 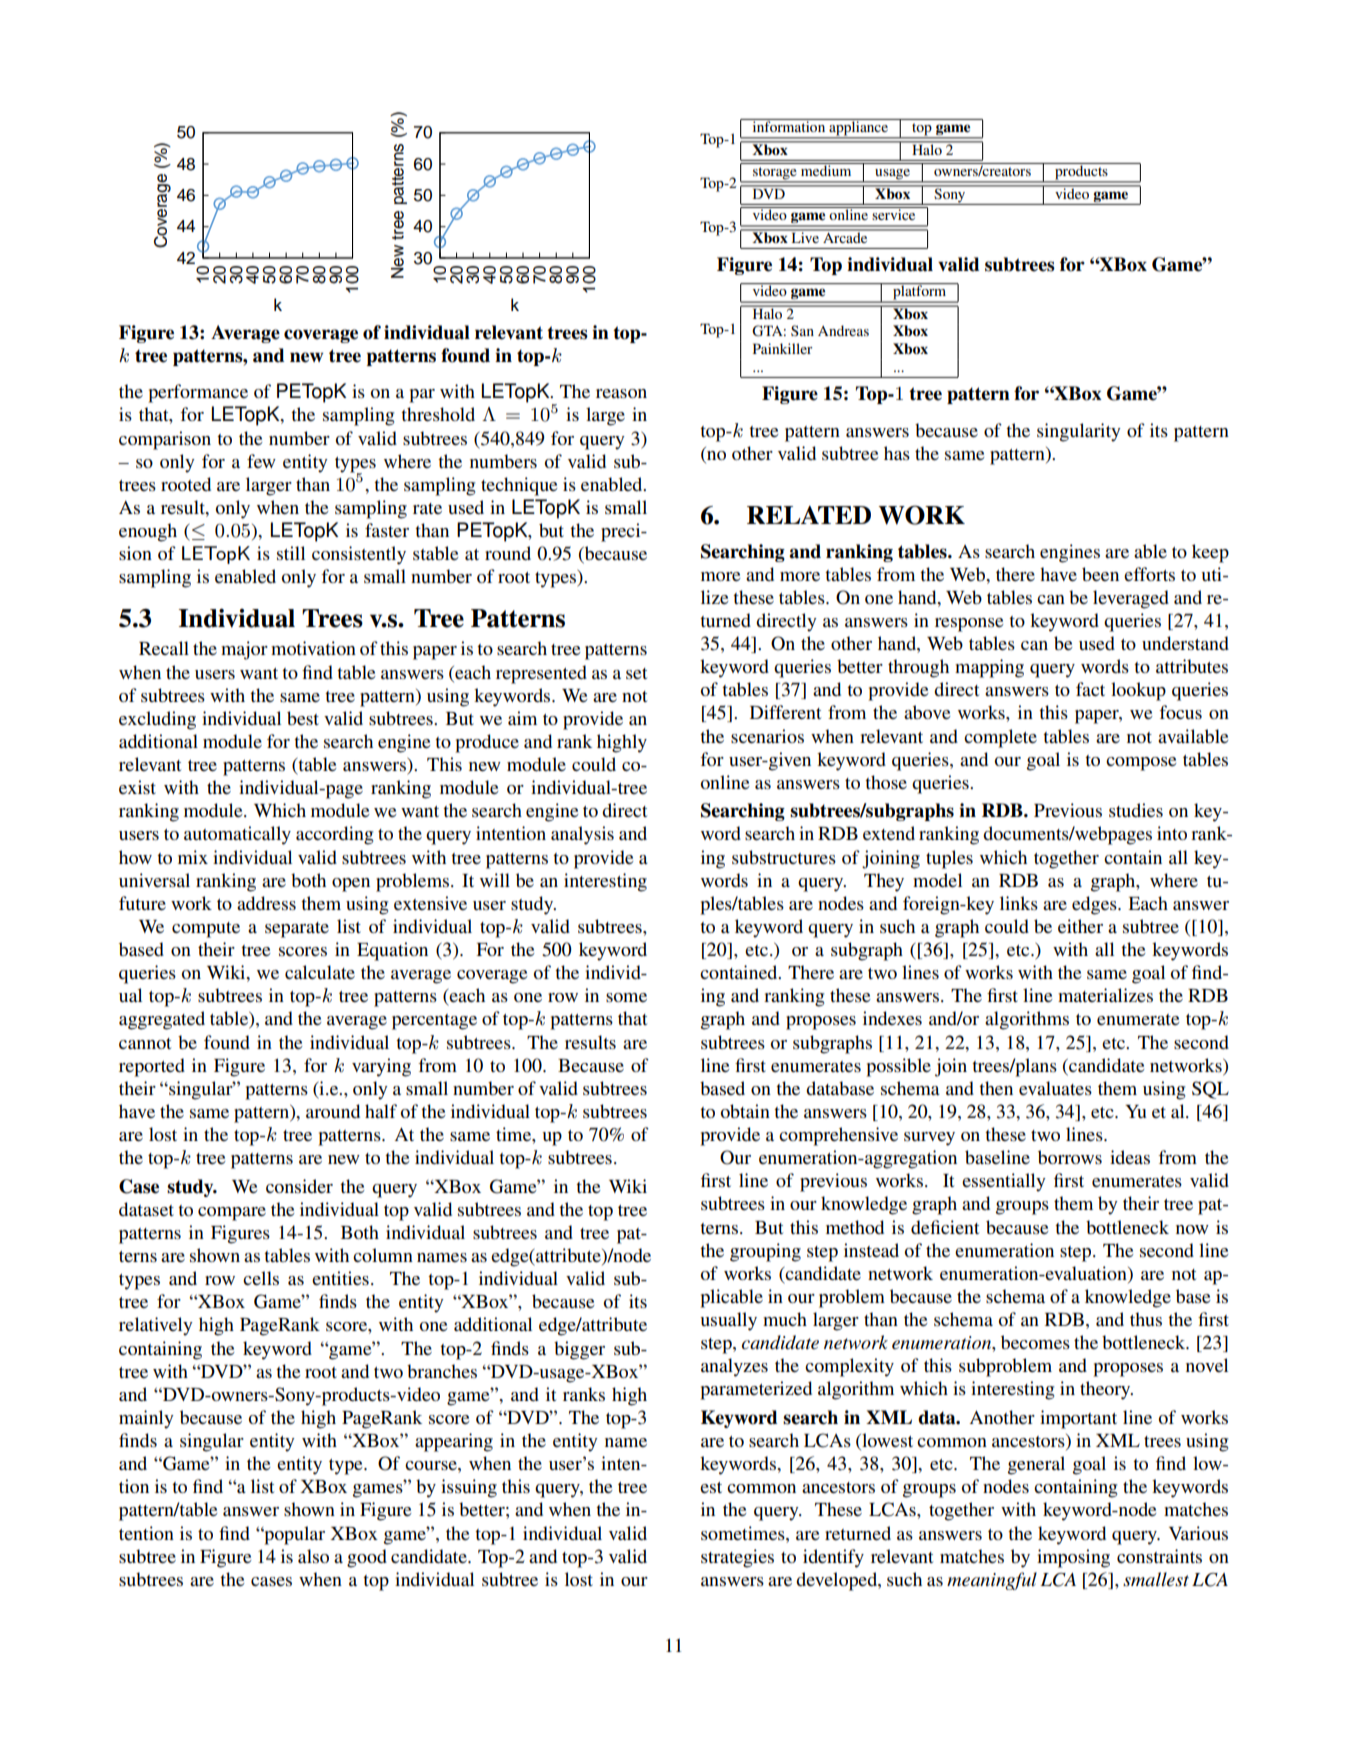 What do you see at coordinates (244, 650) in the image?
I see `major` at bounding box center [244, 650].
